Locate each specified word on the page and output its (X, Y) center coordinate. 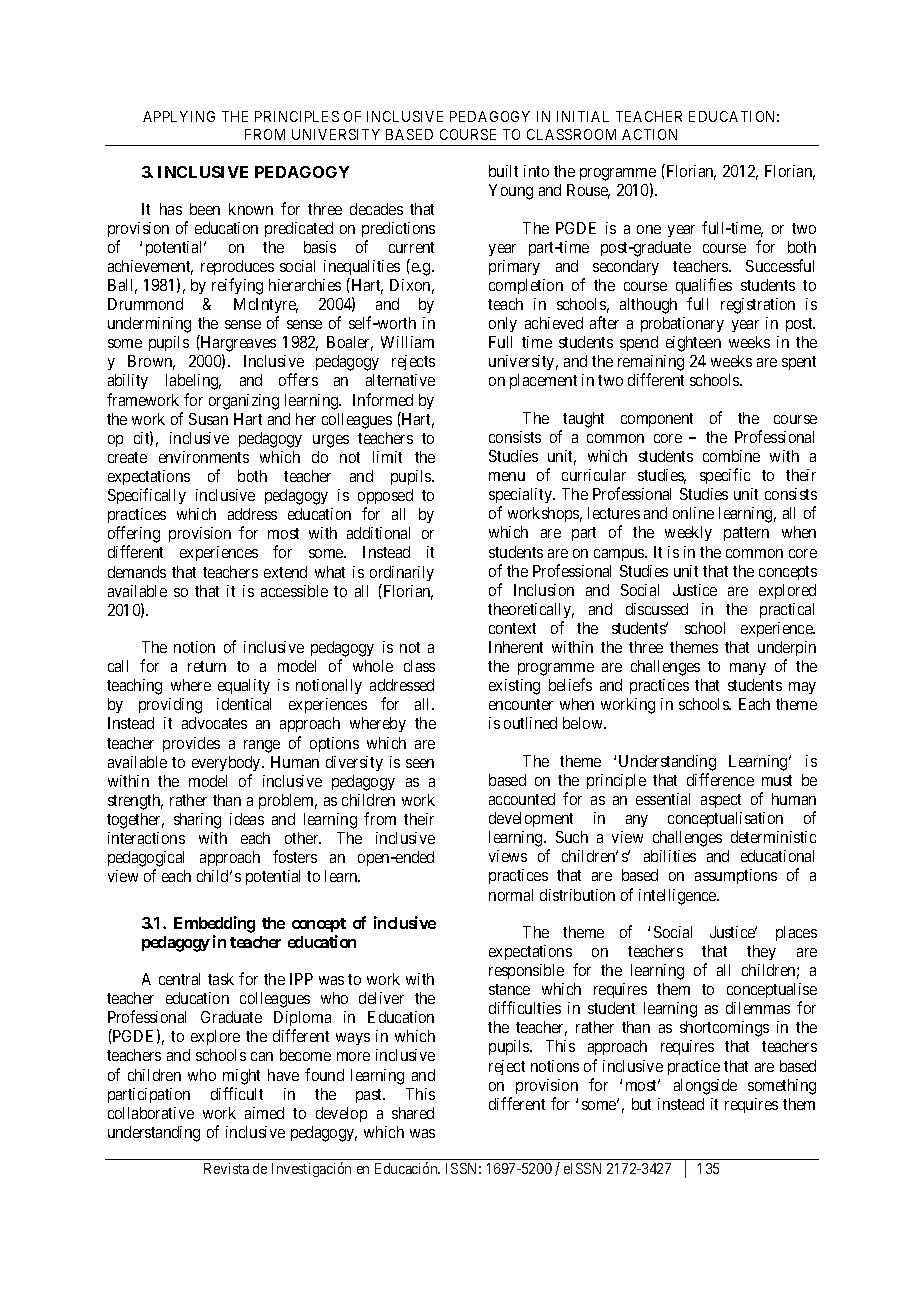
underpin (787, 650)
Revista (226, 1168)
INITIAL (583, 116)
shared (413, 1113)
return (207, 666)
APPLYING (179, 116)
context (512, 628)
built (503, 171)
